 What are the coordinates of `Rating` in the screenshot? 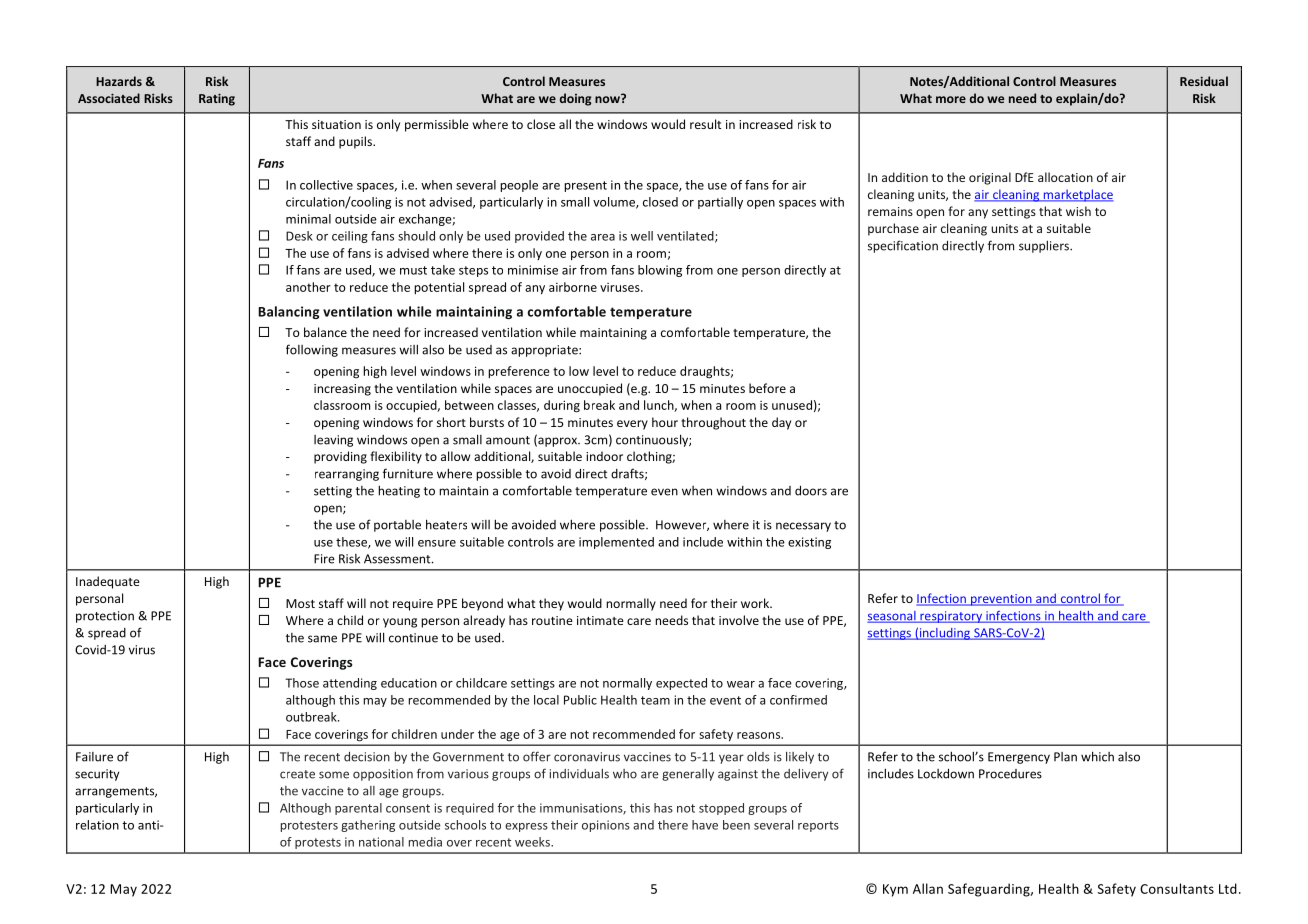 It's located at (217, 99).
